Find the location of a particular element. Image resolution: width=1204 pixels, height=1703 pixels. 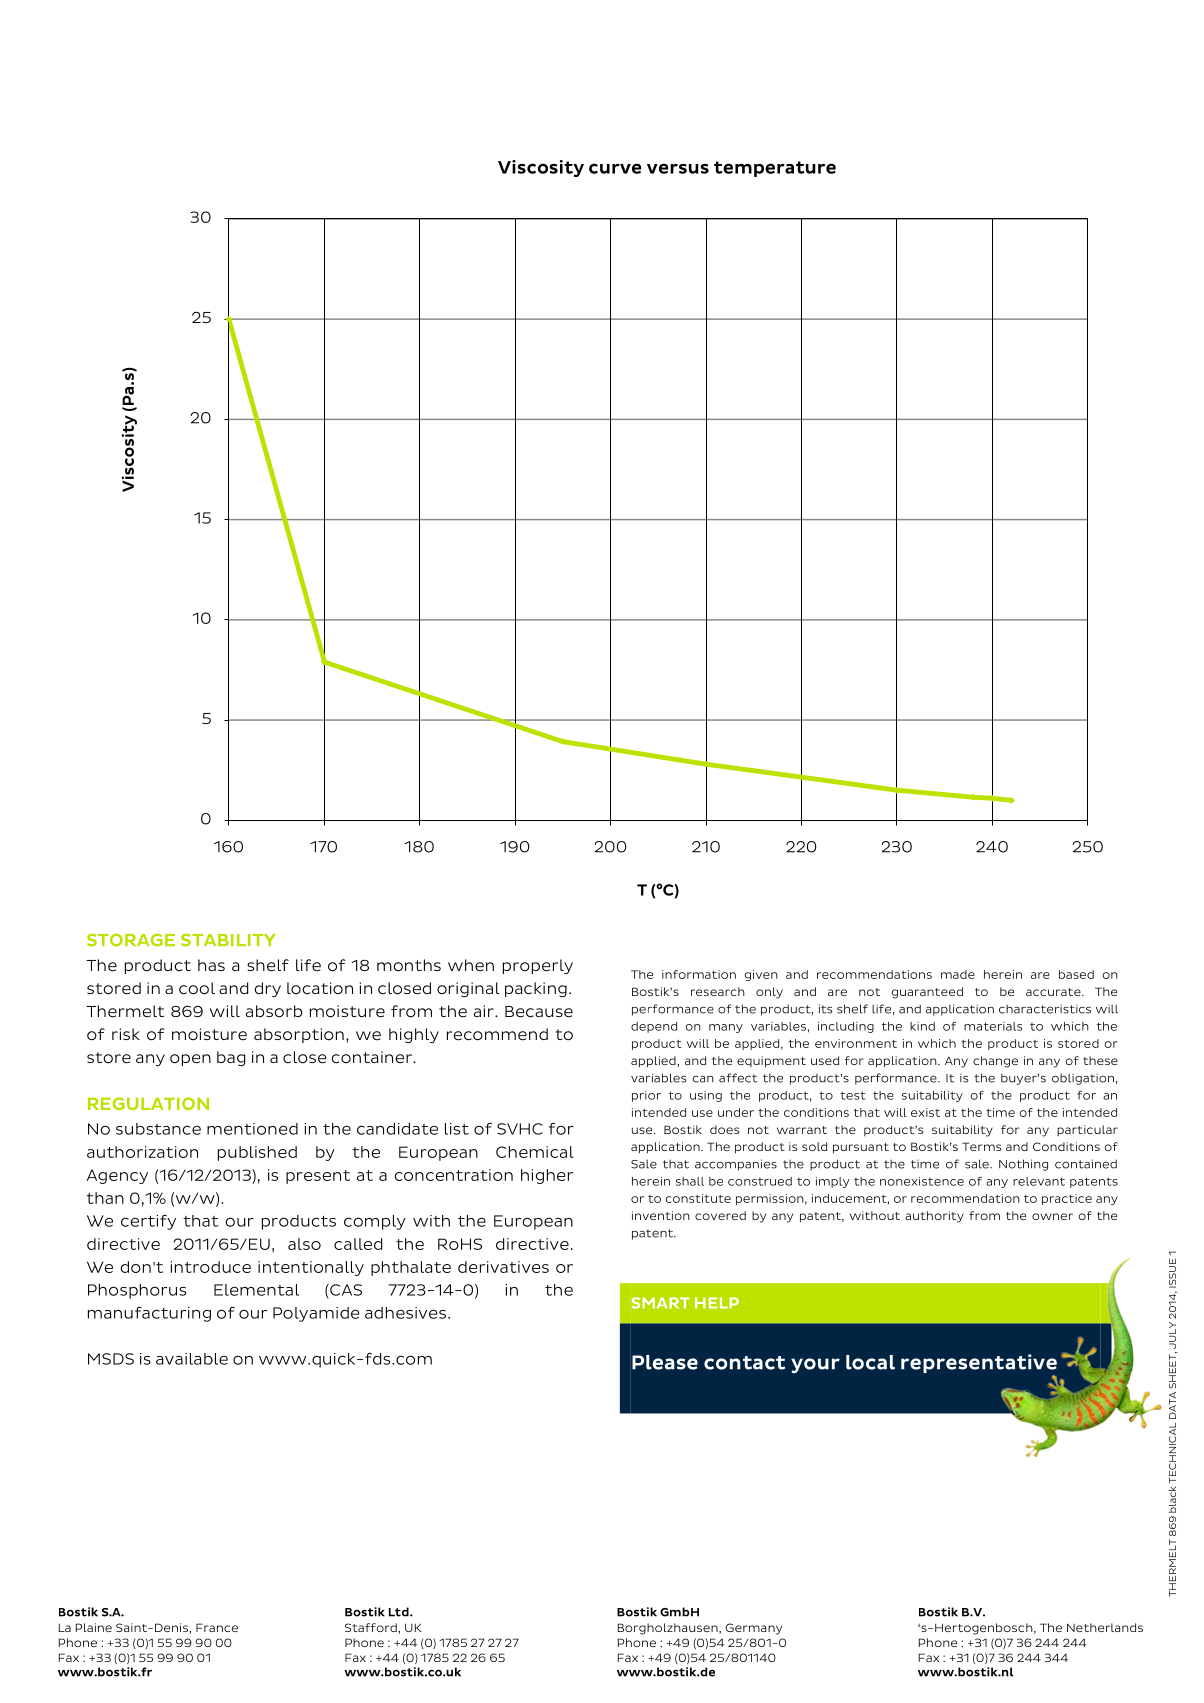

authority is located at coordinates (934, 1217).
